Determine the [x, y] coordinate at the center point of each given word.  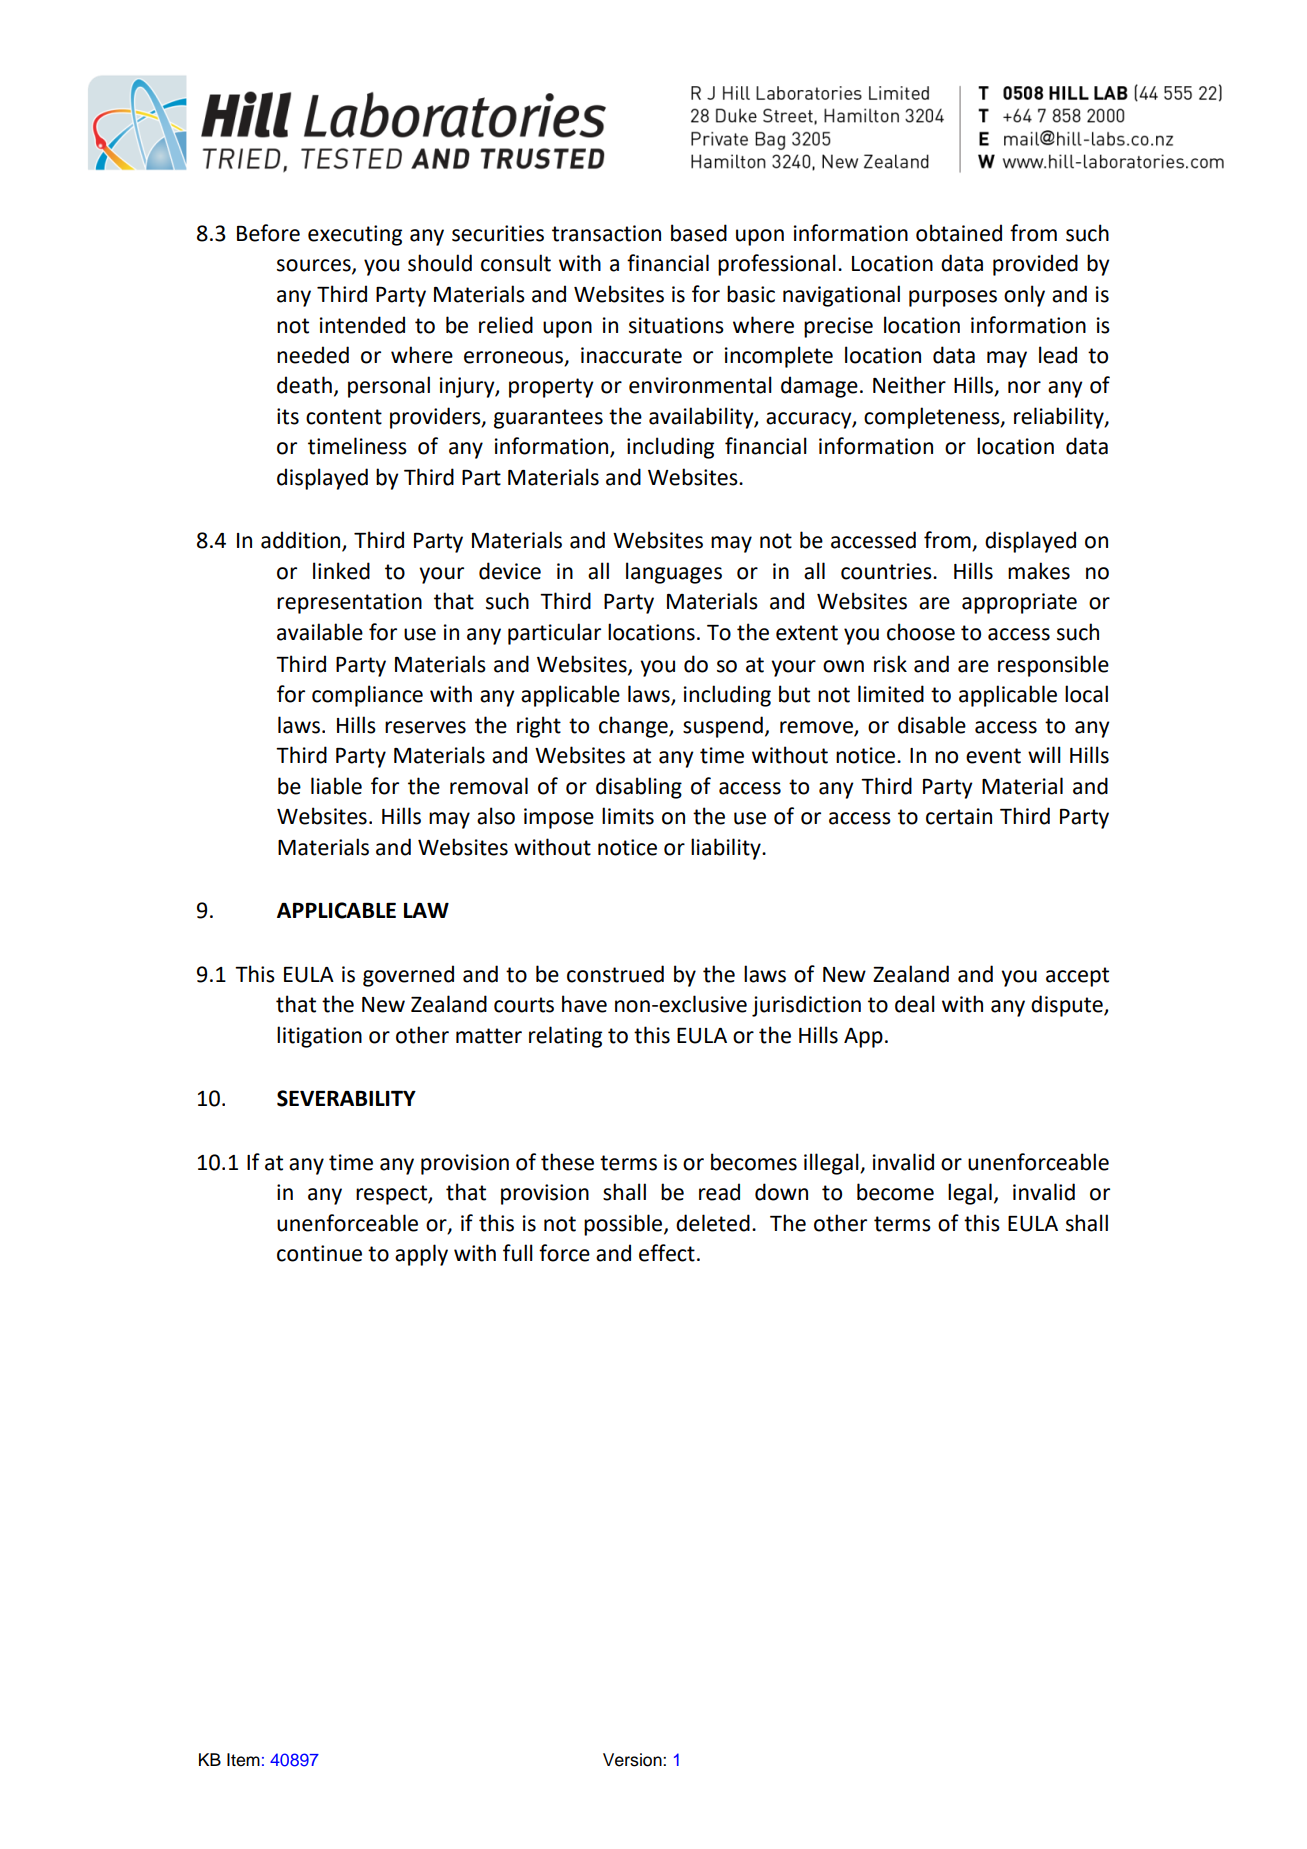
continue [319, 1253]
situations [676, 325]
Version [633, 1760]
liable [336, 786]
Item [243, 1760]
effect [667, 1253]
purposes [953, 298]
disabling [639, 788]
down [781, 1192]
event [993, 756]
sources [315, 266]
